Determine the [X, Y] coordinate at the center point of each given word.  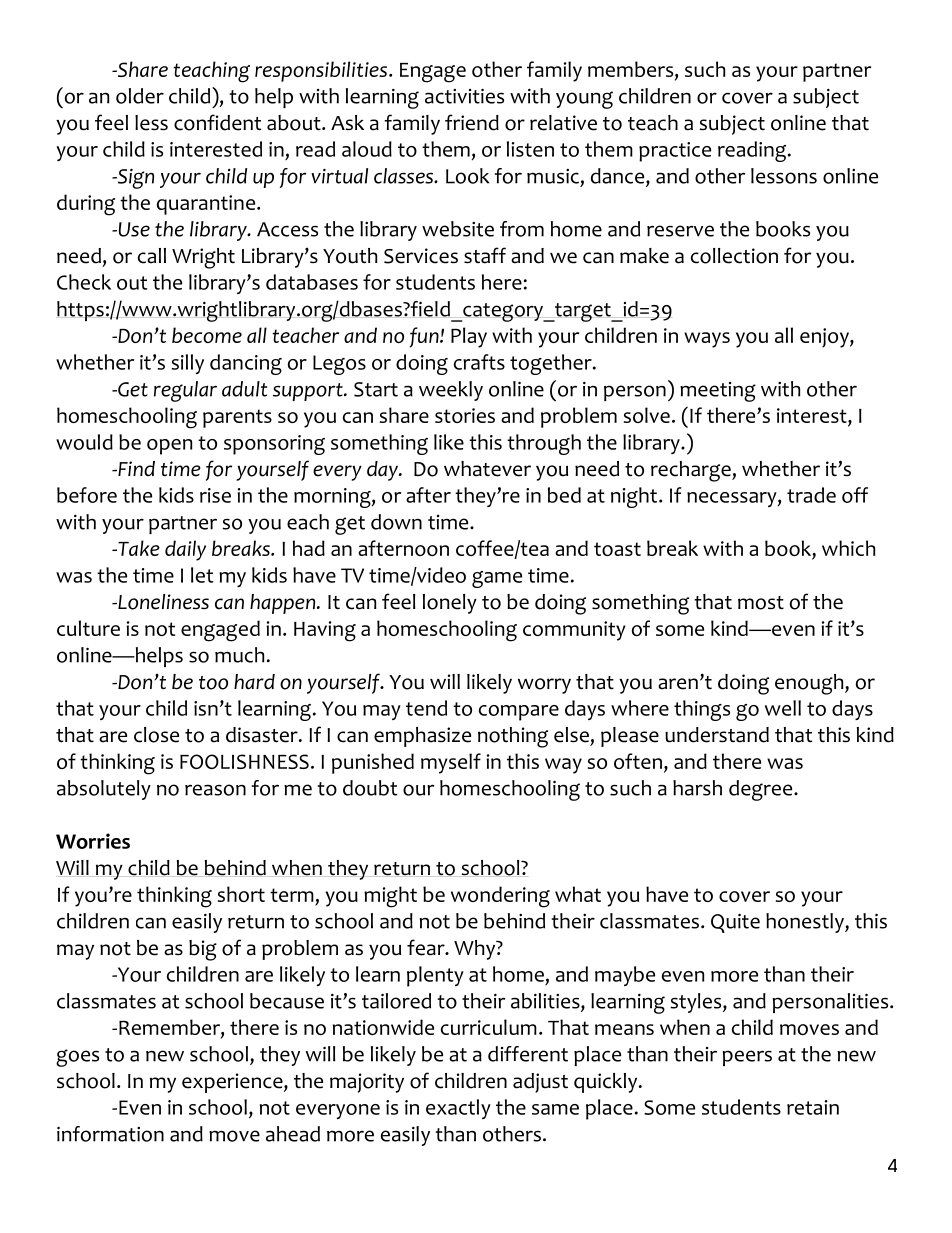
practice [675, 152]
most [761, 603]
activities [464, 96]
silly [188, 364]
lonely [450, 604]
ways [707, 340]
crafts [479, 362]
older [140, 96]
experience [233, 1083]
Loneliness [162, 602]
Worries [93, 841]
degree [762, 790]
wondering [500, 897]
